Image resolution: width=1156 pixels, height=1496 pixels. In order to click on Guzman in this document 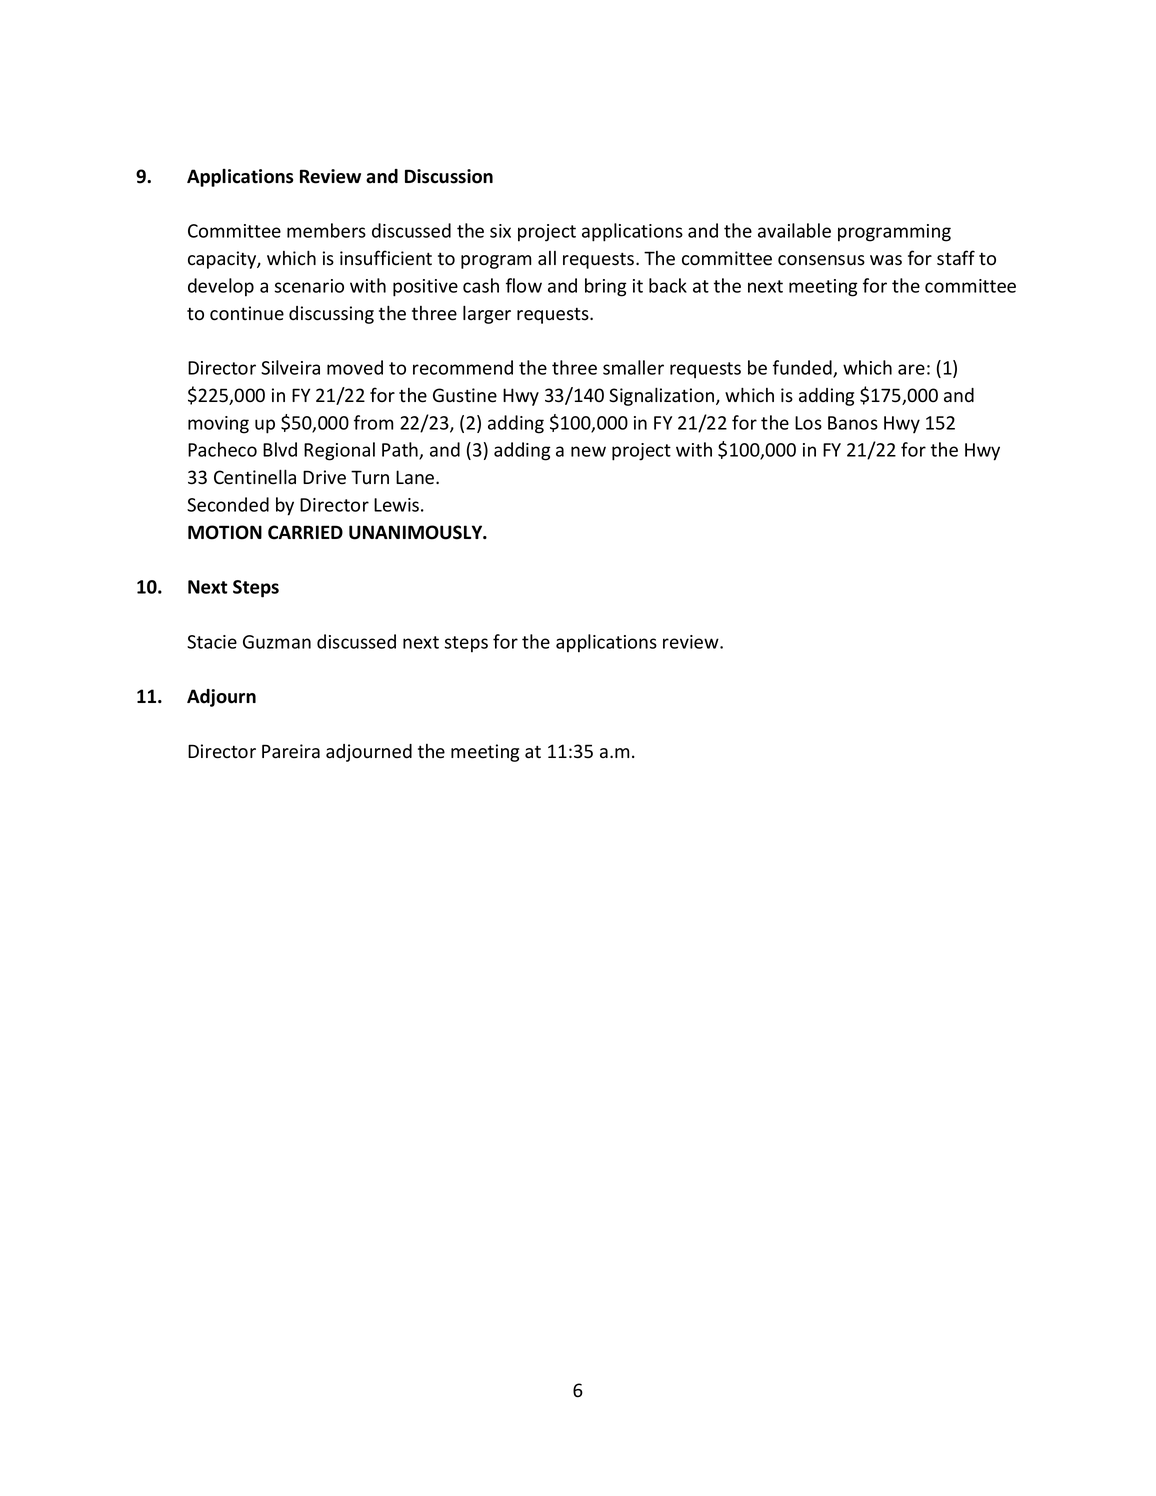, I will do `click(277, 642)`.
